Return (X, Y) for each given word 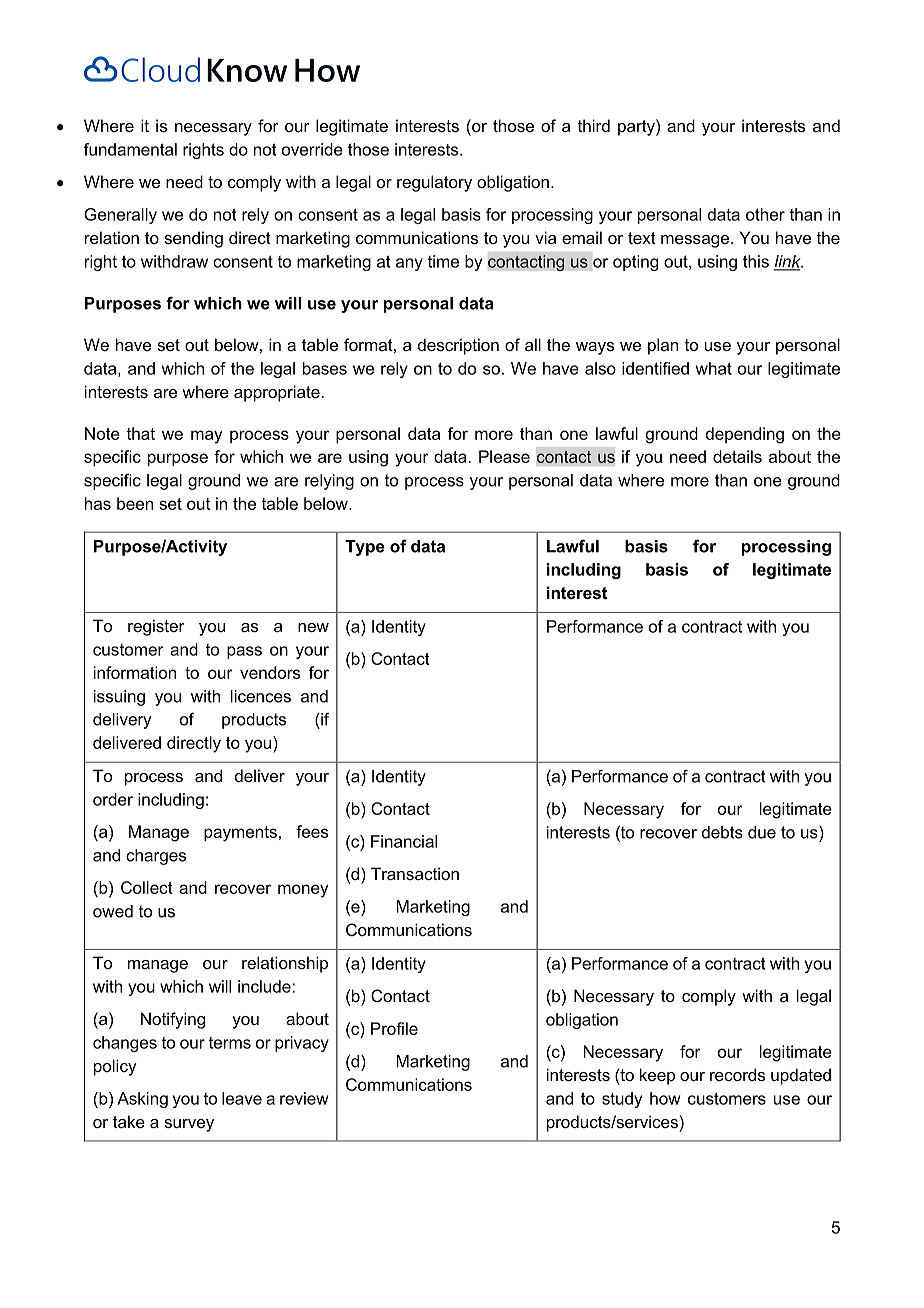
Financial (404, 841)
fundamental (130, 149)
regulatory (434, 183)
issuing (119, 698)
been (135, 503)
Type (365, 548)
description (458, 346)
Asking (142, 1100)
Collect (147, 887)
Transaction (415, 873)
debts (722, 832)
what (714, 368)
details (737, 456)
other (765, 214)
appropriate (277, 393)
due (762, 832)
